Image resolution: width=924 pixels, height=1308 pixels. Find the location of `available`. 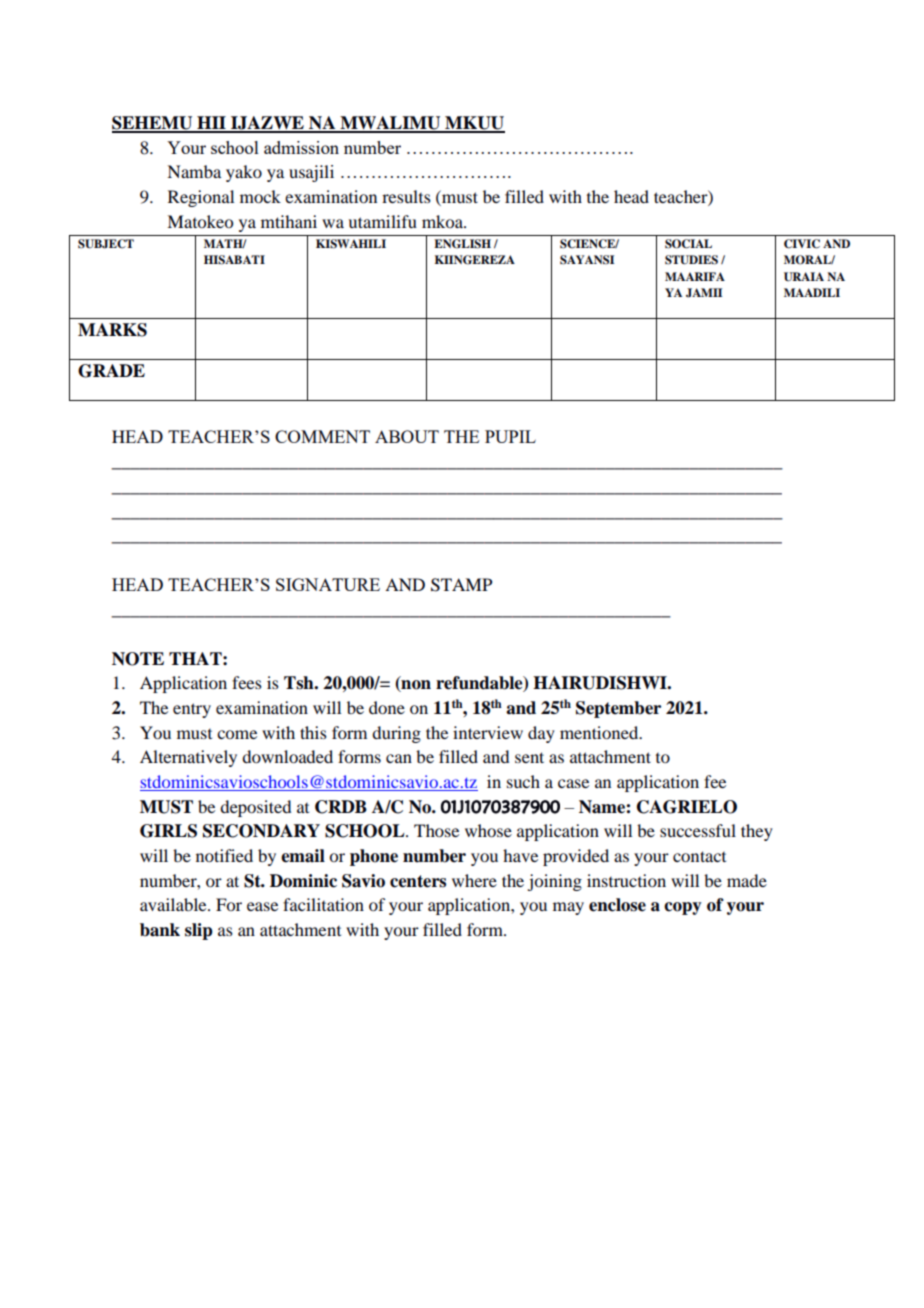

available is located at coordinates (174, 904).
